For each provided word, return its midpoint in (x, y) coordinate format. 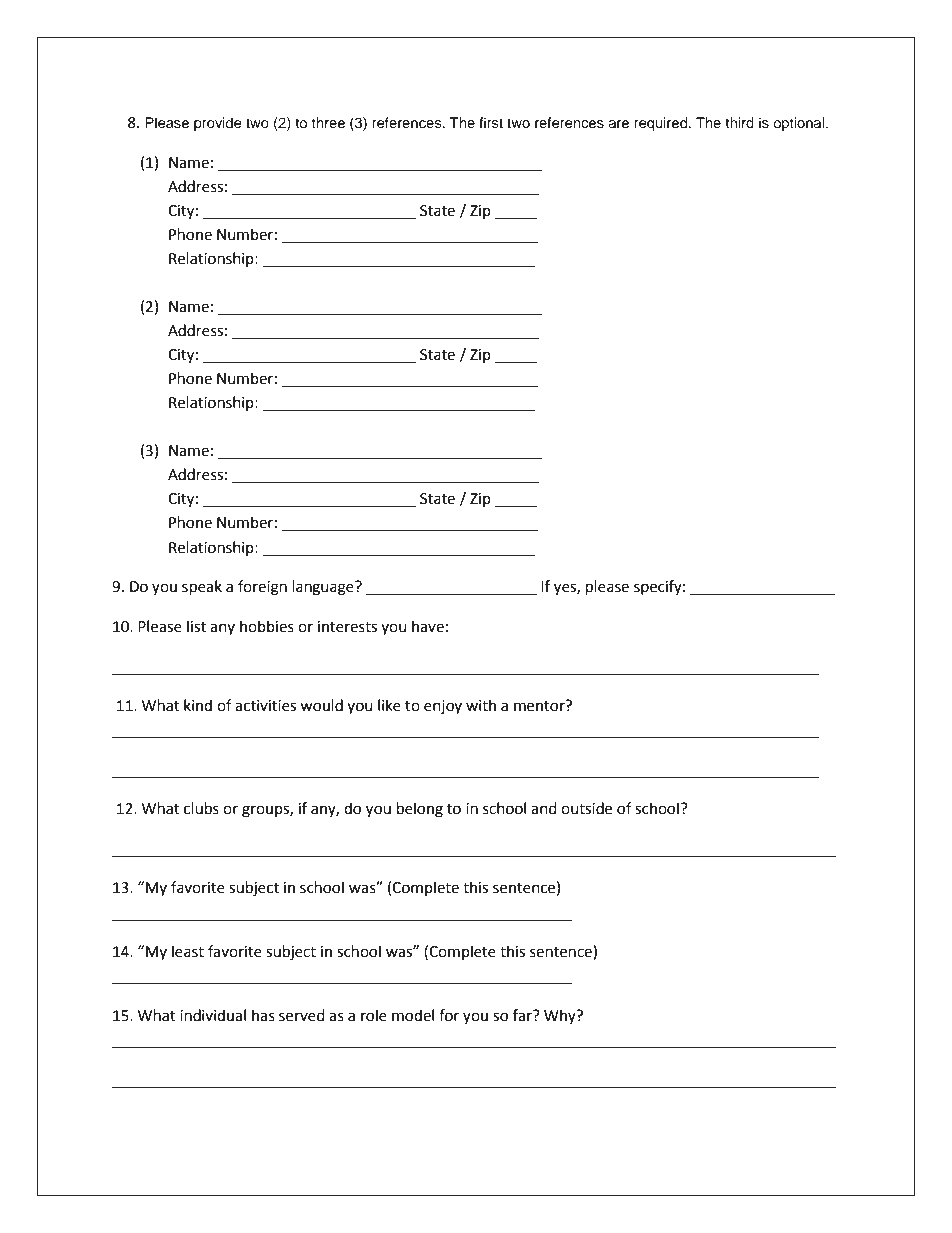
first (491, 122)
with (481, 705)
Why (561, 1016)
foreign (262, 588)
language (324, 588)
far (523, 1015)
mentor (540, 706)
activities (265, 706)
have (428, 626)
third (739, 122)
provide (218, 124)
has (263, 1015)
